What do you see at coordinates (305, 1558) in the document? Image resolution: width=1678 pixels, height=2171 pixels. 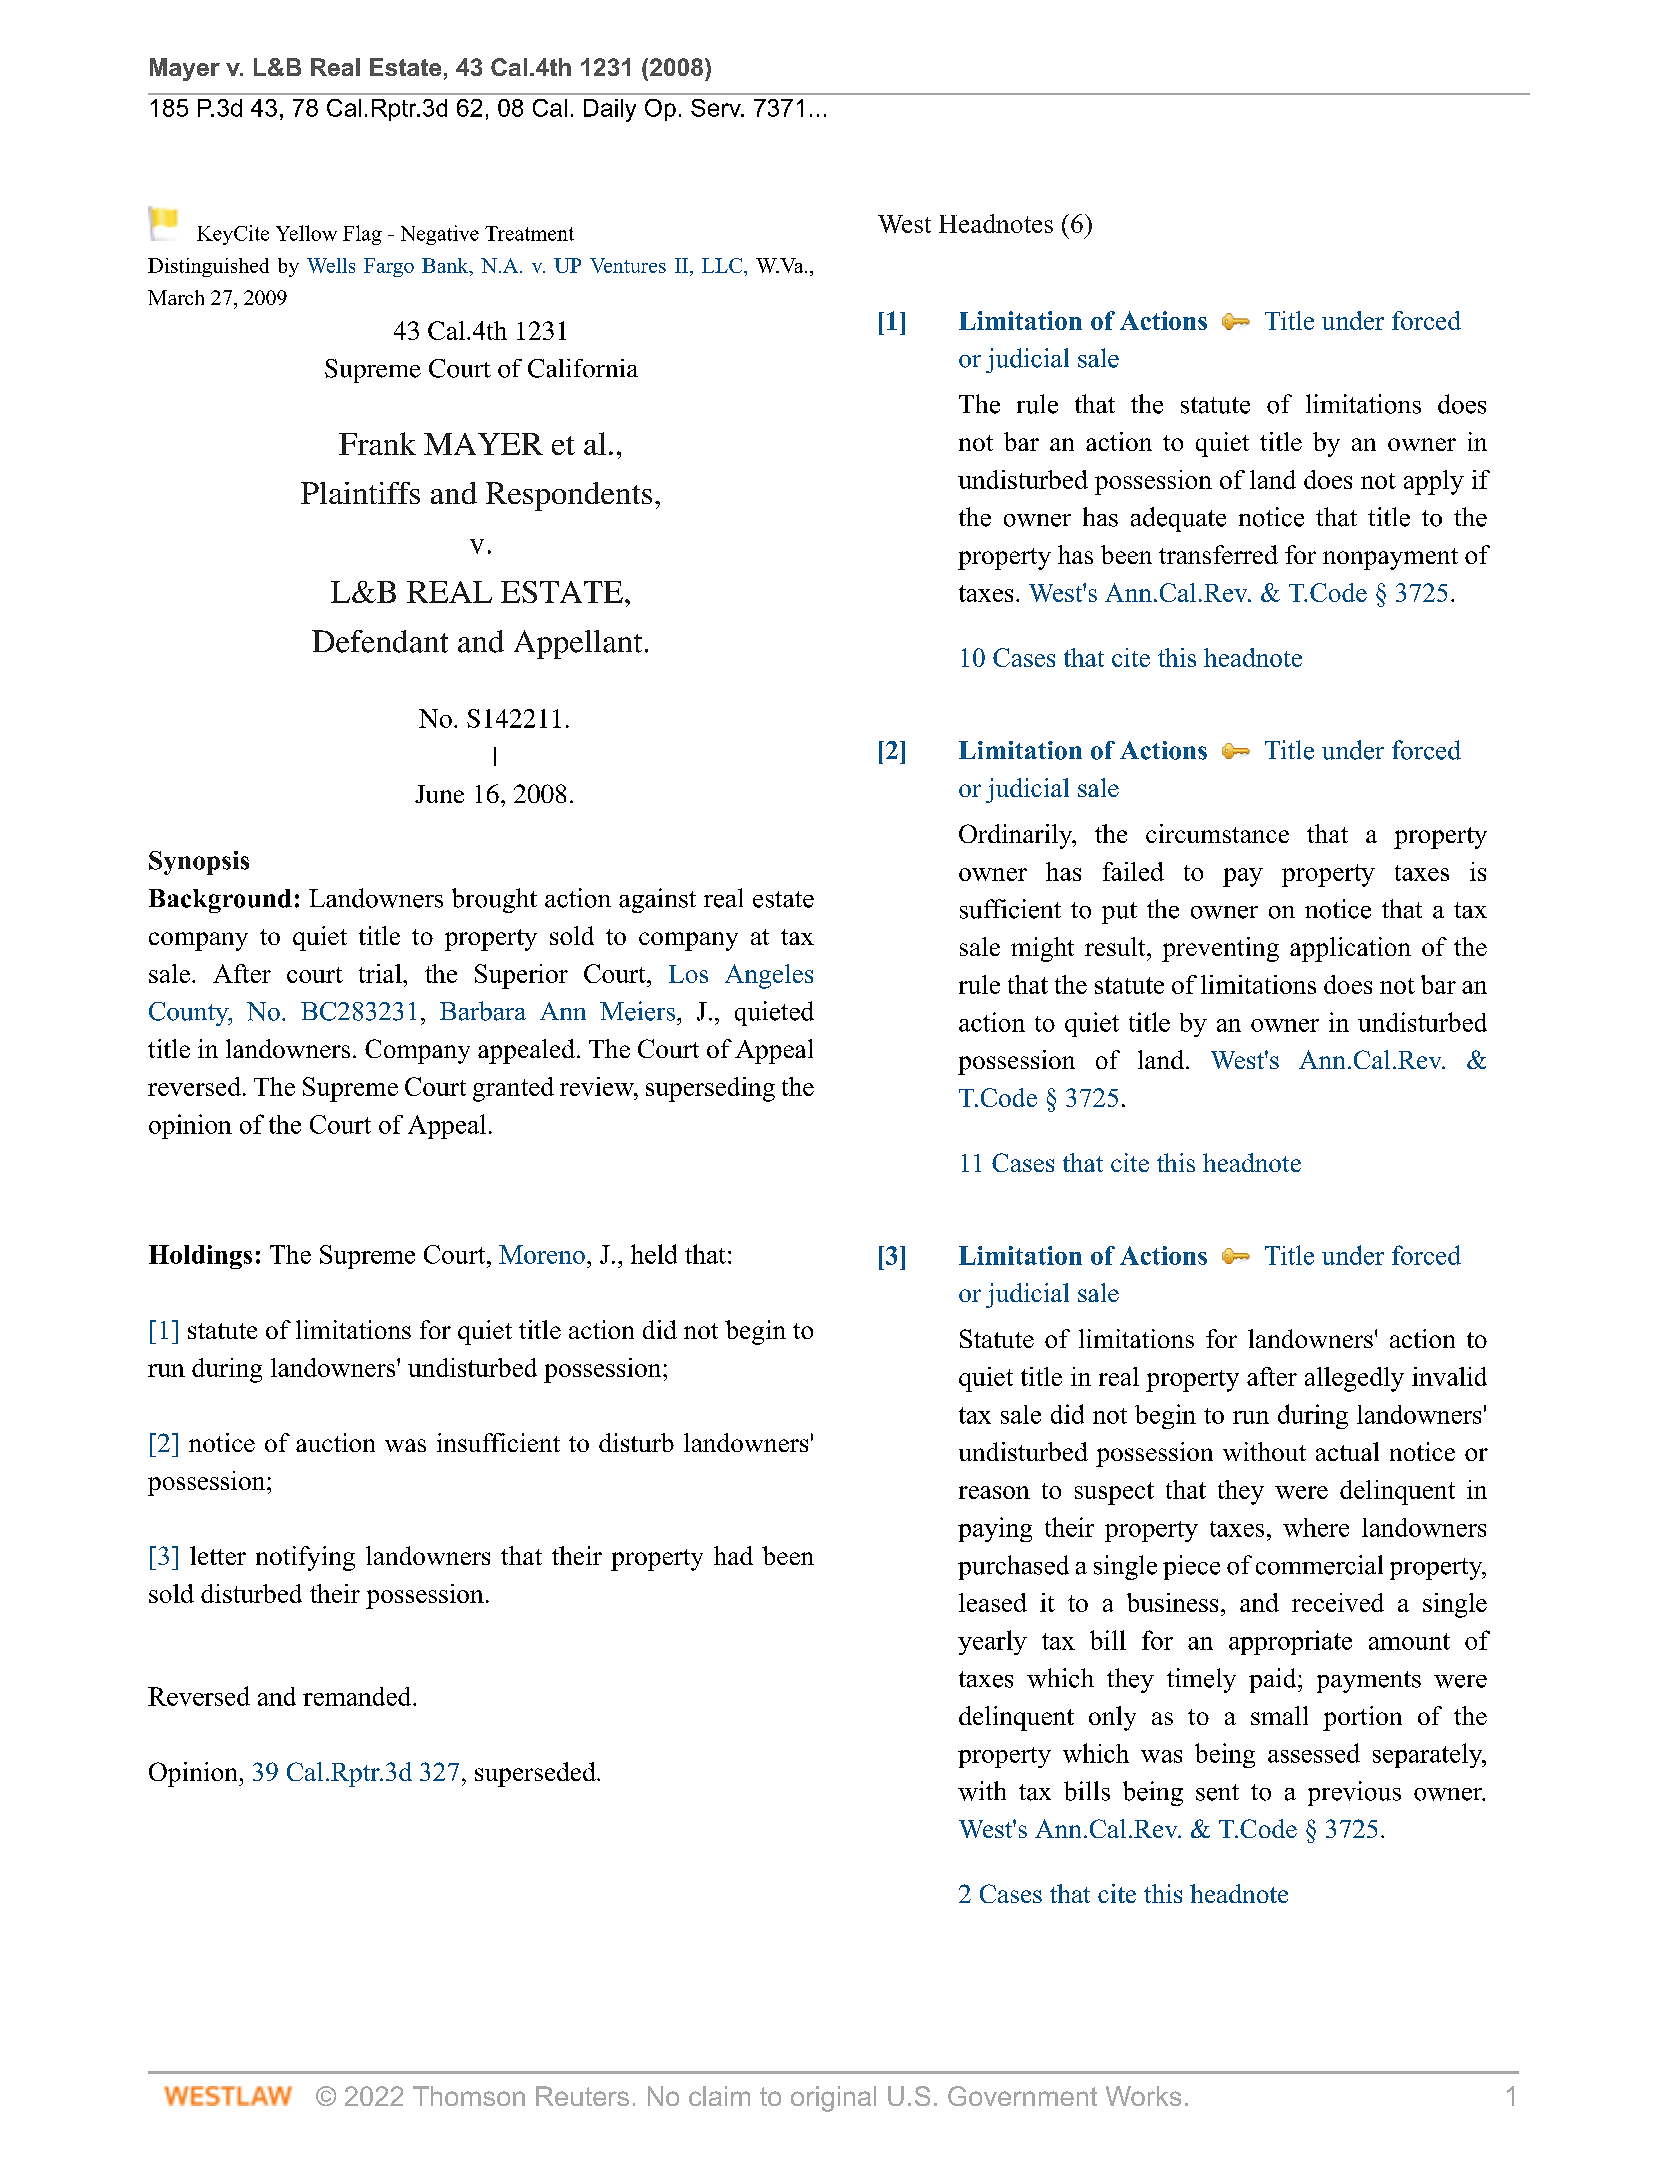 I see `notifying` at bounding box center [305, 1558].
